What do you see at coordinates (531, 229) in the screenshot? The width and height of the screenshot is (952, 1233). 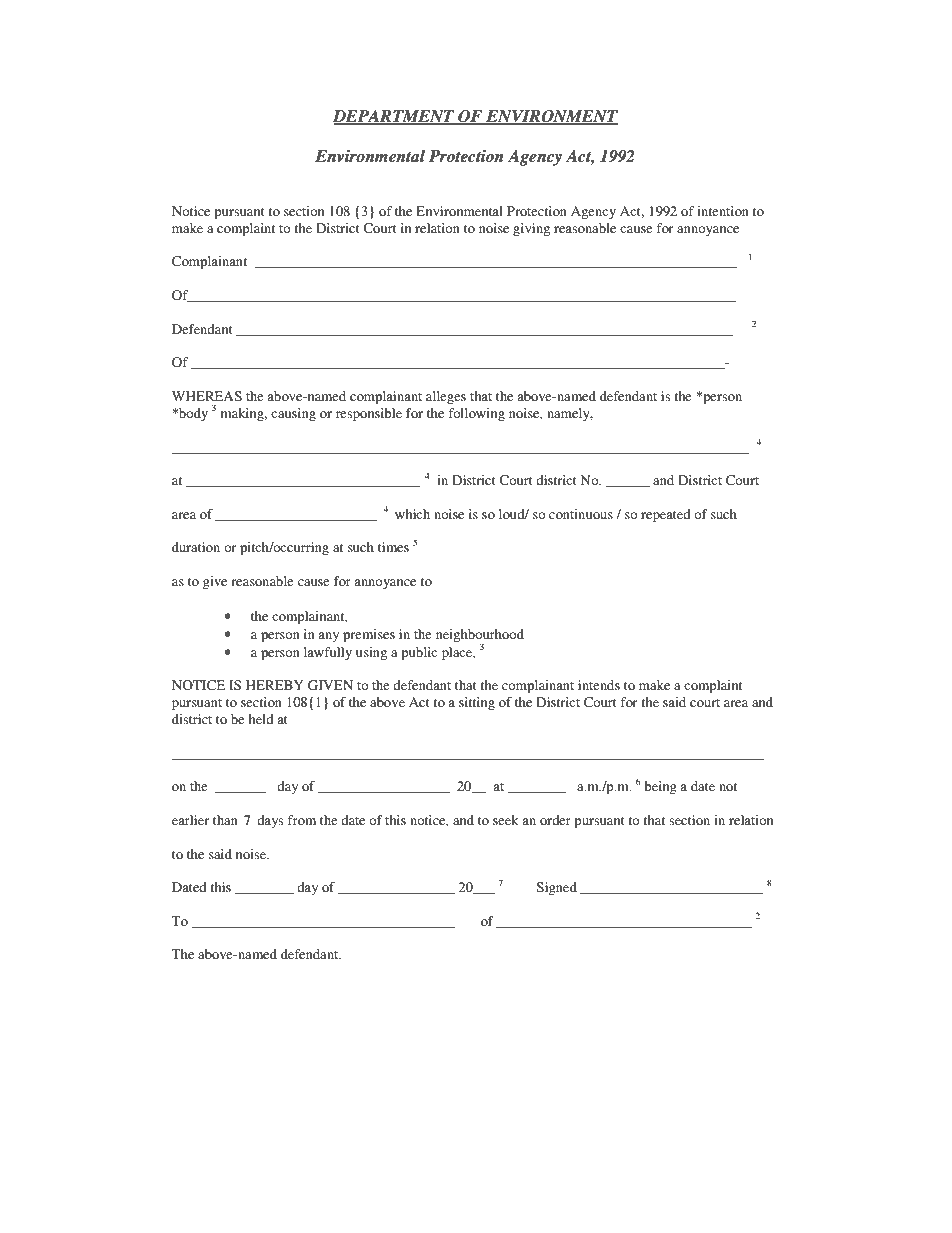 I see `giving` at bounding box center [531, 229].
